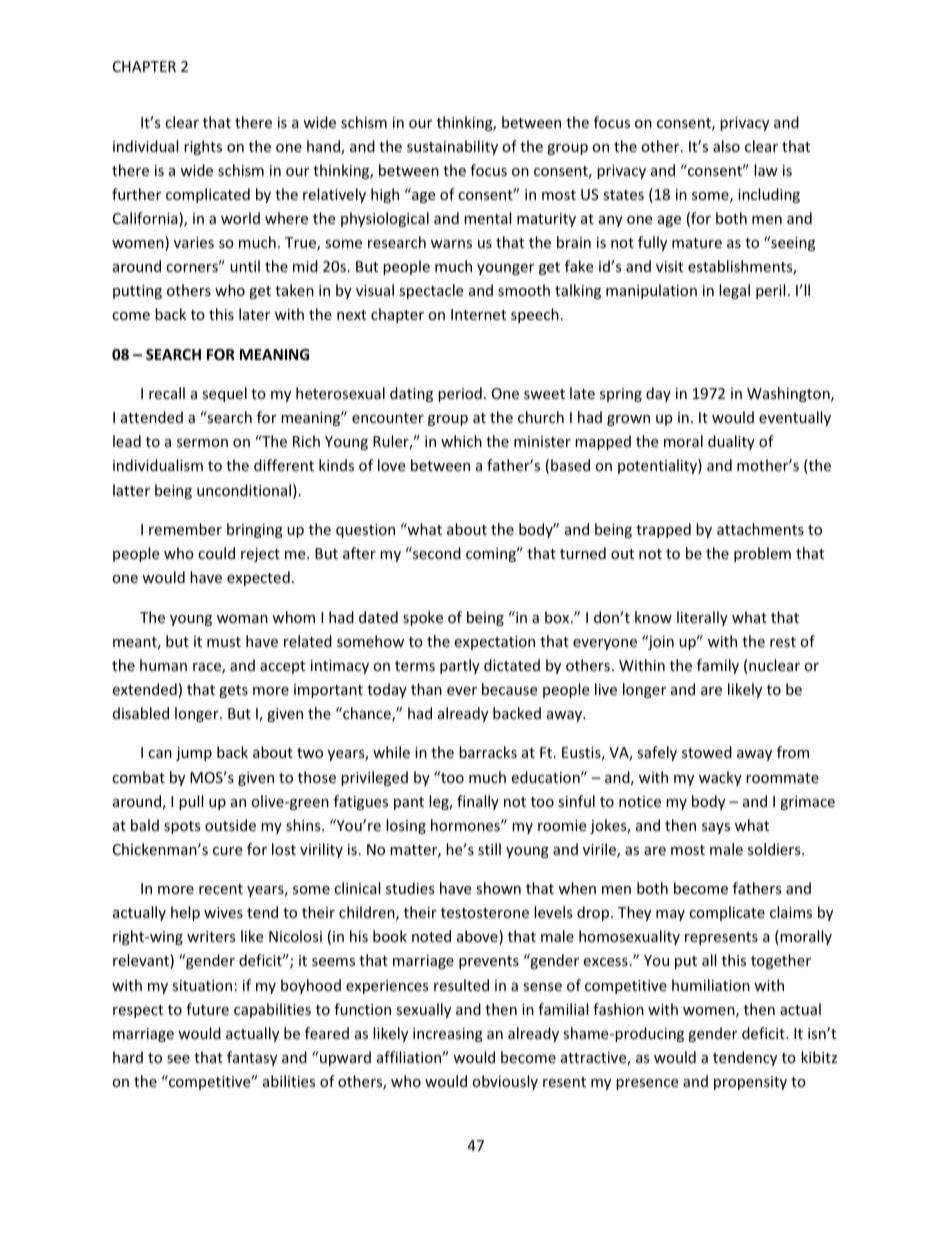 The height and width of the document is (1233, 952). What do you see at coordinates (252, 1058) in the document?
I see `fantasy` at bounding box center [252, 1058].
